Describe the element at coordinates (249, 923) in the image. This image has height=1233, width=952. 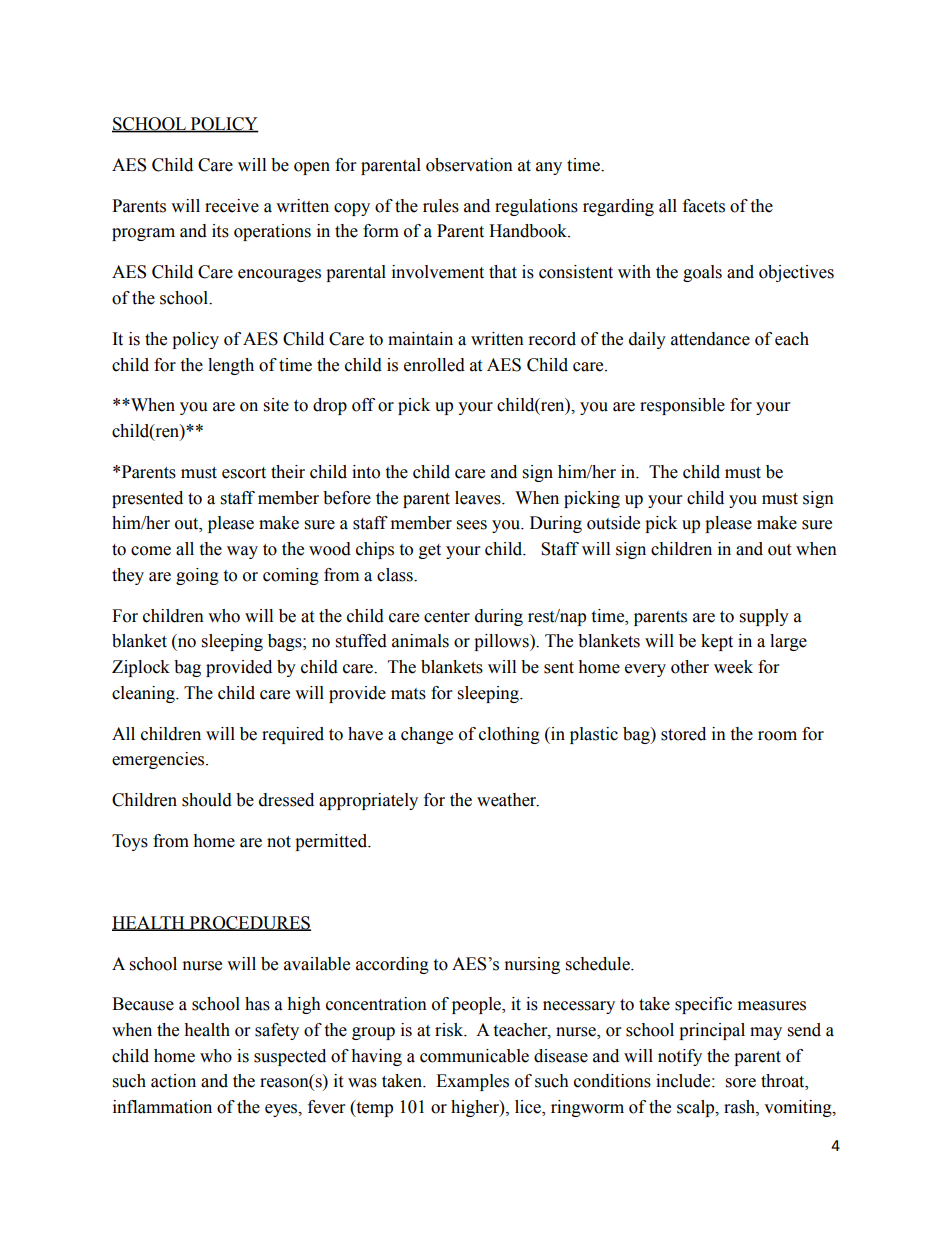
I see `PROCEDURES` at that location.
